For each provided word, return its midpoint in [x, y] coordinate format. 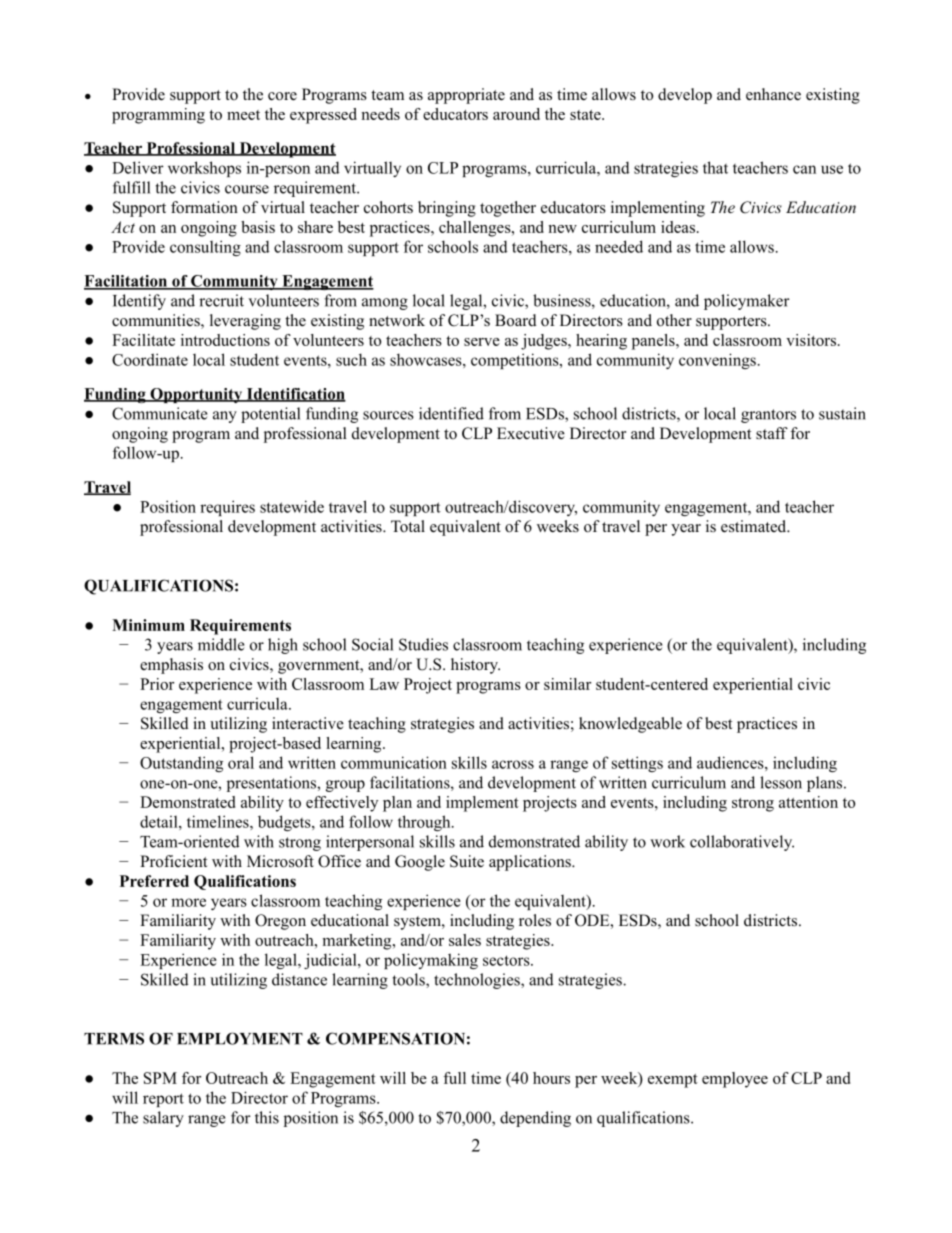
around [516, 114]
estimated [755, 526]
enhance [773, 94]
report [163, 1100]
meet [243, 115]
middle [221, 644]
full [454, 1078]
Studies [423, 644]
